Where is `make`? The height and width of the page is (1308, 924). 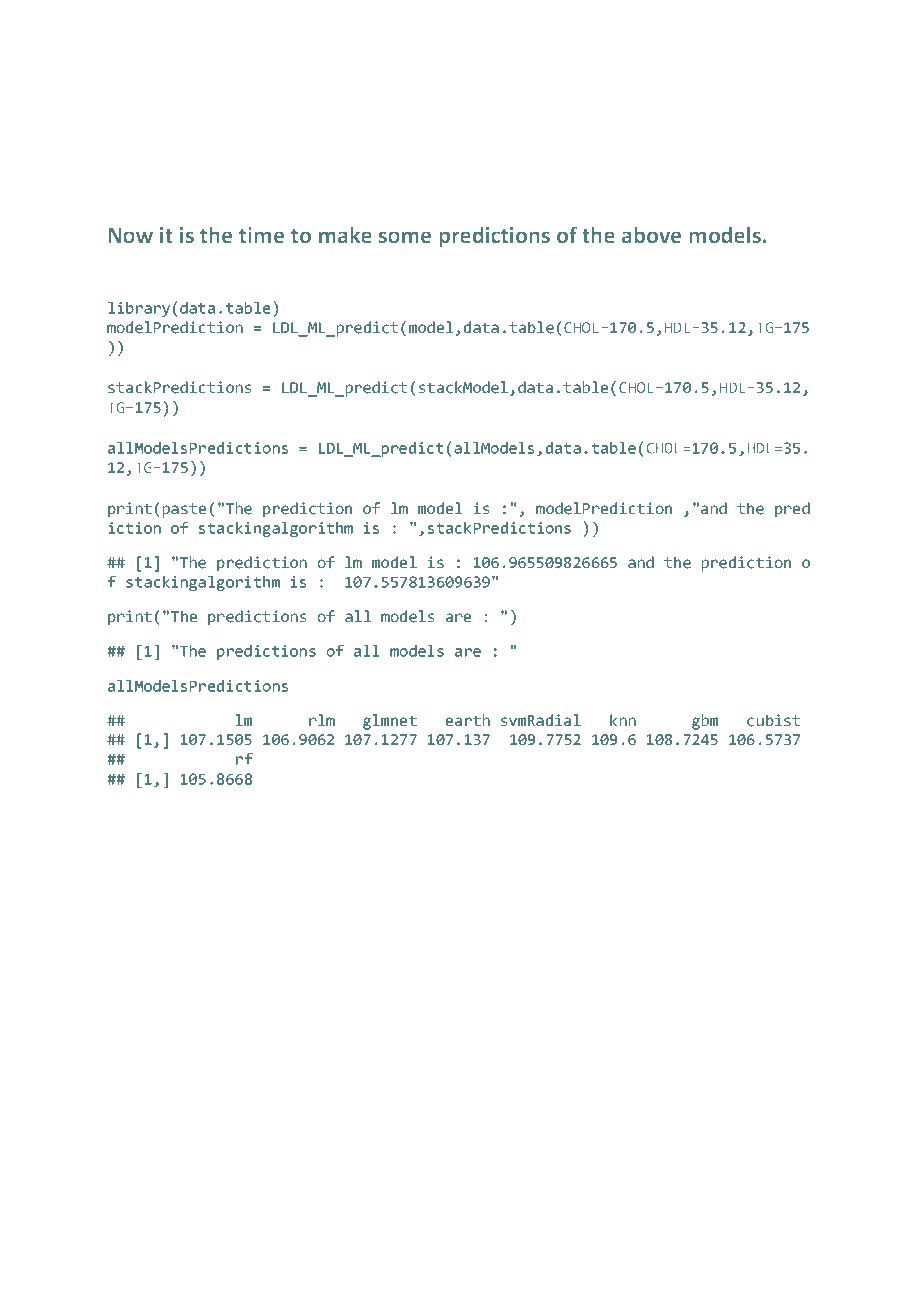
make is located at coordinates (345, 235).
